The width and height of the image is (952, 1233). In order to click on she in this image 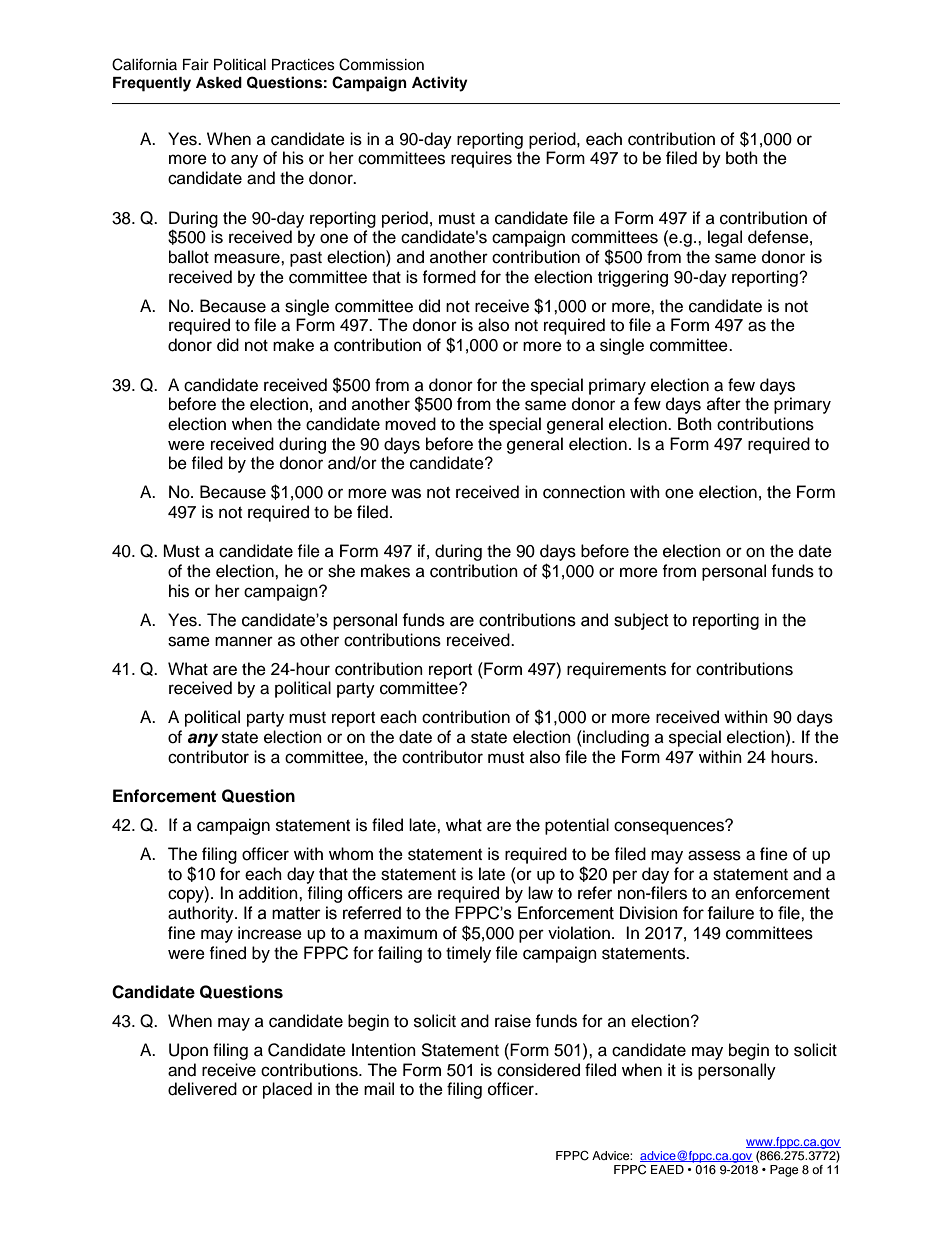, I will do `click(341, 571)`.
